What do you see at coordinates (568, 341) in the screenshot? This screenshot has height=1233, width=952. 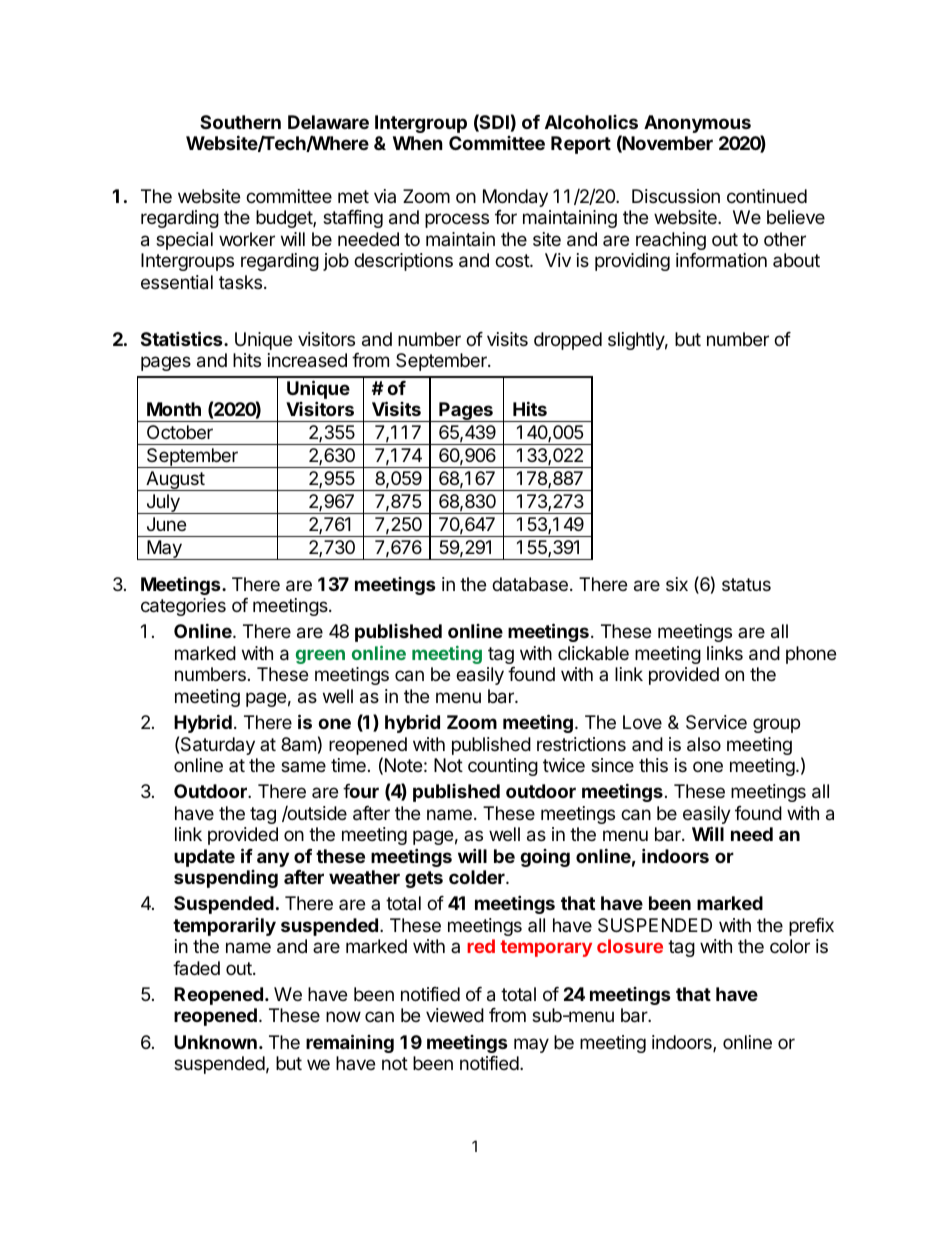 I see `dropped` at bounding box center [568, 341].
